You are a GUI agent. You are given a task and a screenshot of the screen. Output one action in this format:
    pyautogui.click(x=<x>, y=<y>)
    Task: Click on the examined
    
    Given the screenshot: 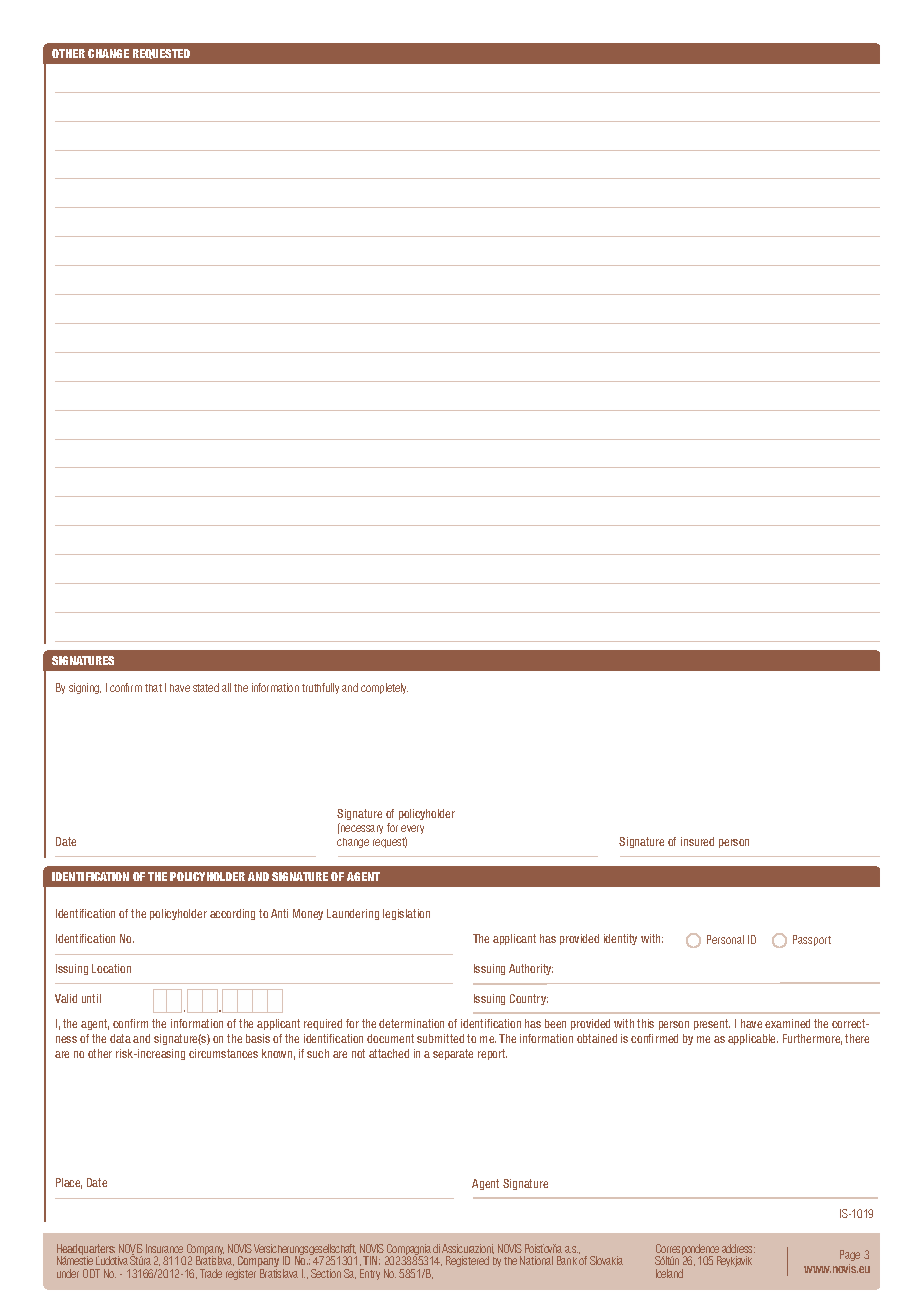 What is the action you would take?
    pyautogui.click(x=787, y=1023)
